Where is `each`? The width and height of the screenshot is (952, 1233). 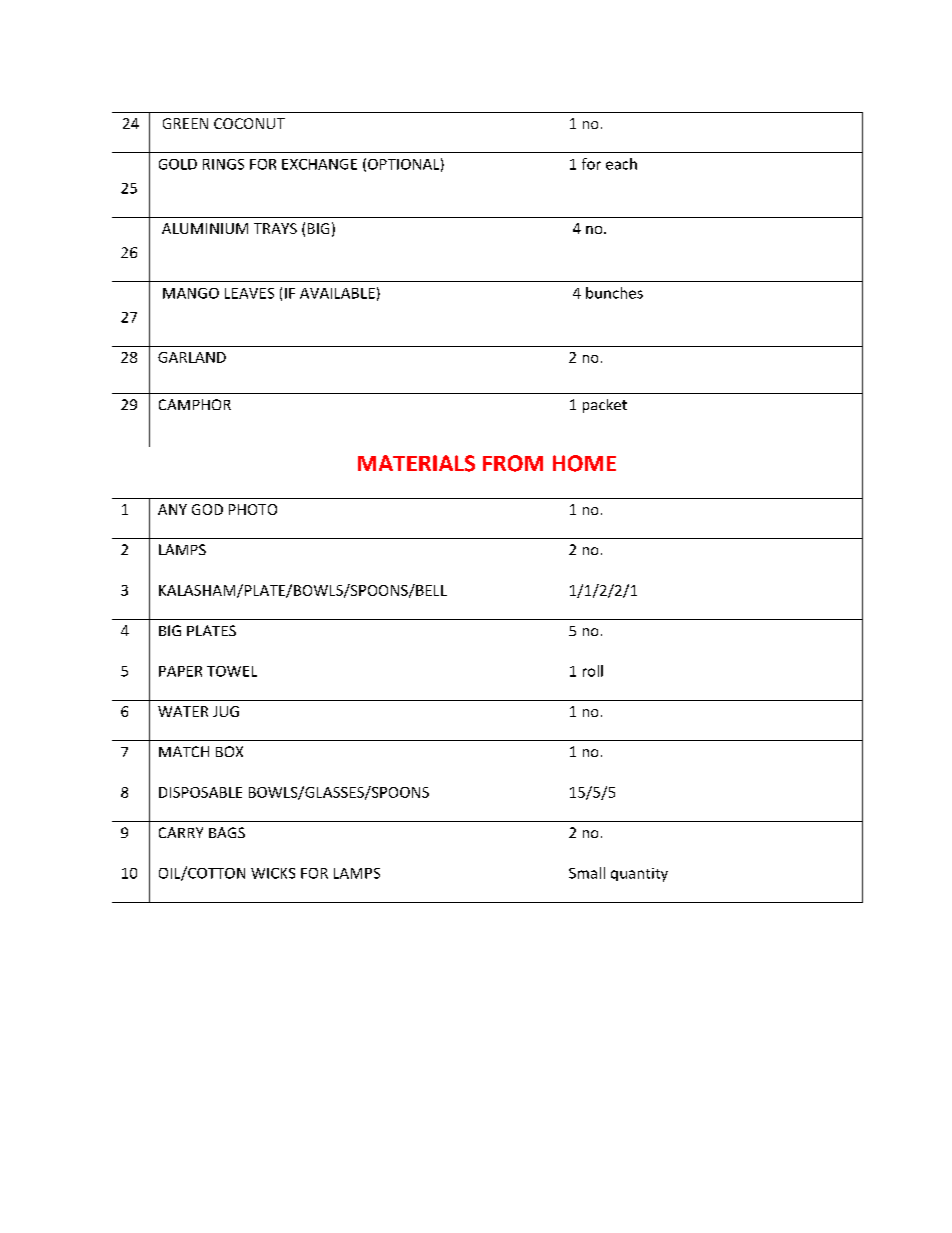
each is located at coordinates (621, 164).
